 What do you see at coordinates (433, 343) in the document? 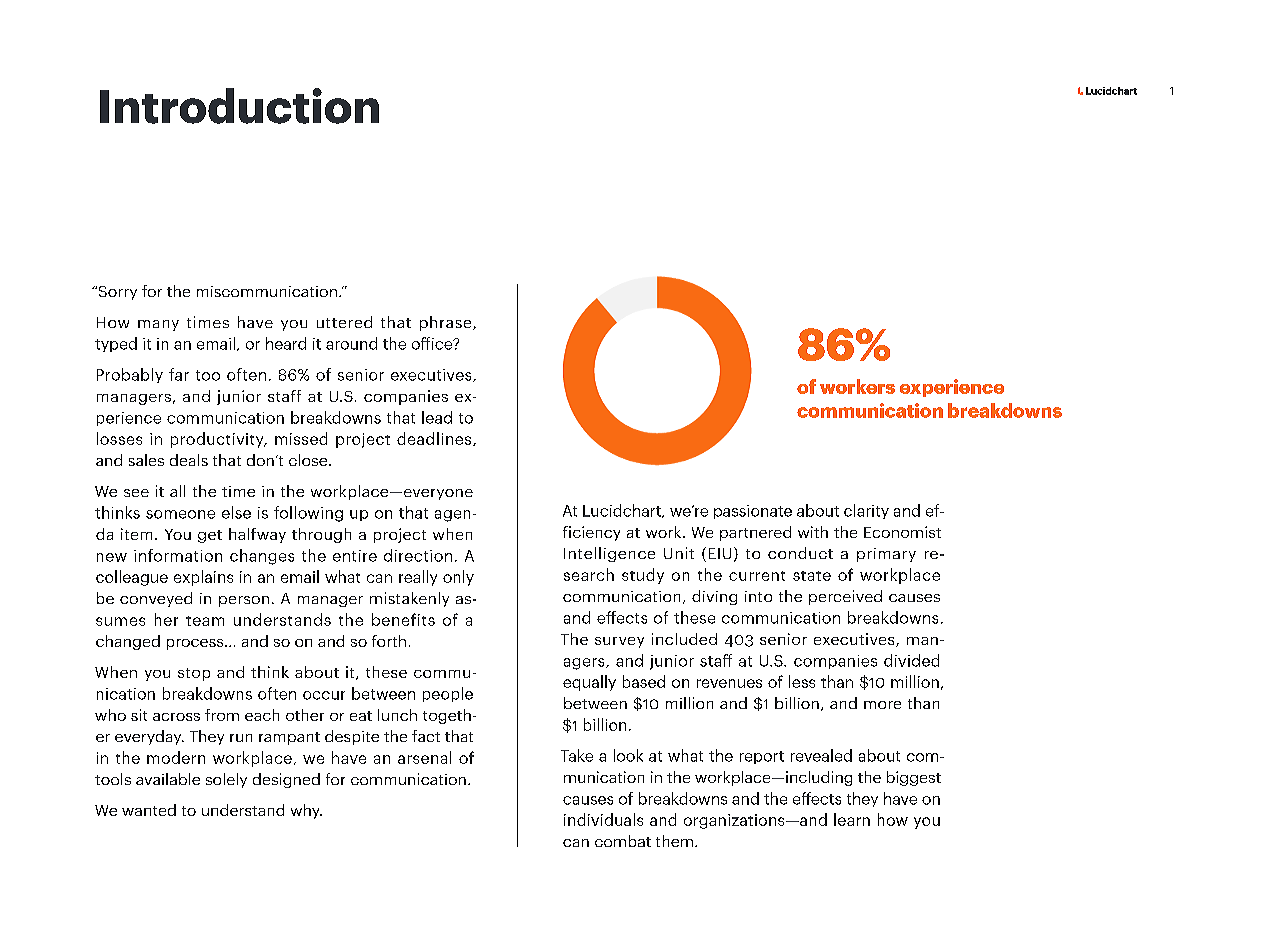
I see `office` at bounding box center [433, 343].
